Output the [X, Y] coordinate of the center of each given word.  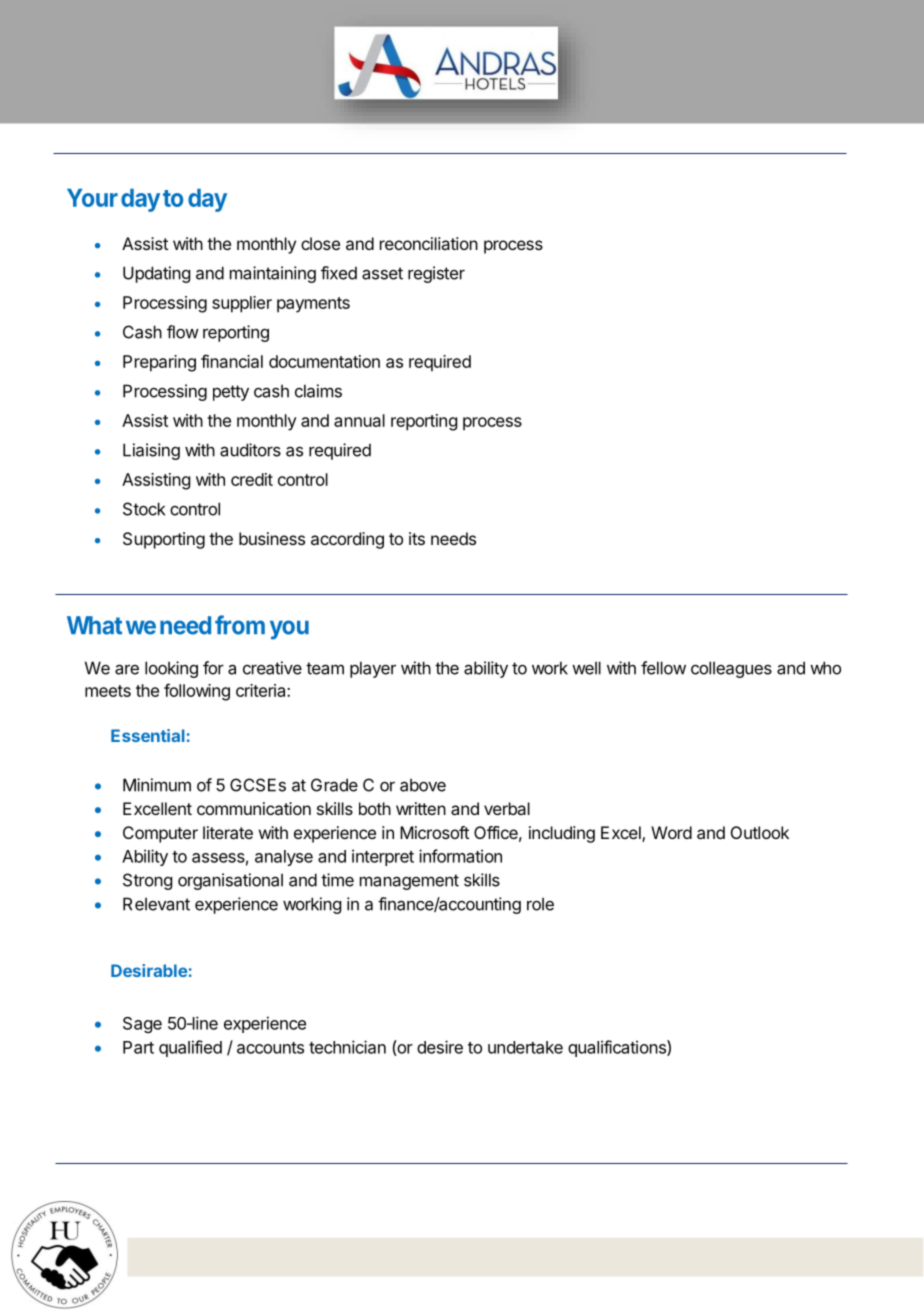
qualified [190, 1048]
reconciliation [429, 243]
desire [440, 1047]
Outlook [760, 832]
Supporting [164, 540]
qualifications [618, 1048]
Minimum [157, 785]
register [436, 274]
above [423, 785]
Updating [156, 274]
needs [453, 538]
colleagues [731, 669]
